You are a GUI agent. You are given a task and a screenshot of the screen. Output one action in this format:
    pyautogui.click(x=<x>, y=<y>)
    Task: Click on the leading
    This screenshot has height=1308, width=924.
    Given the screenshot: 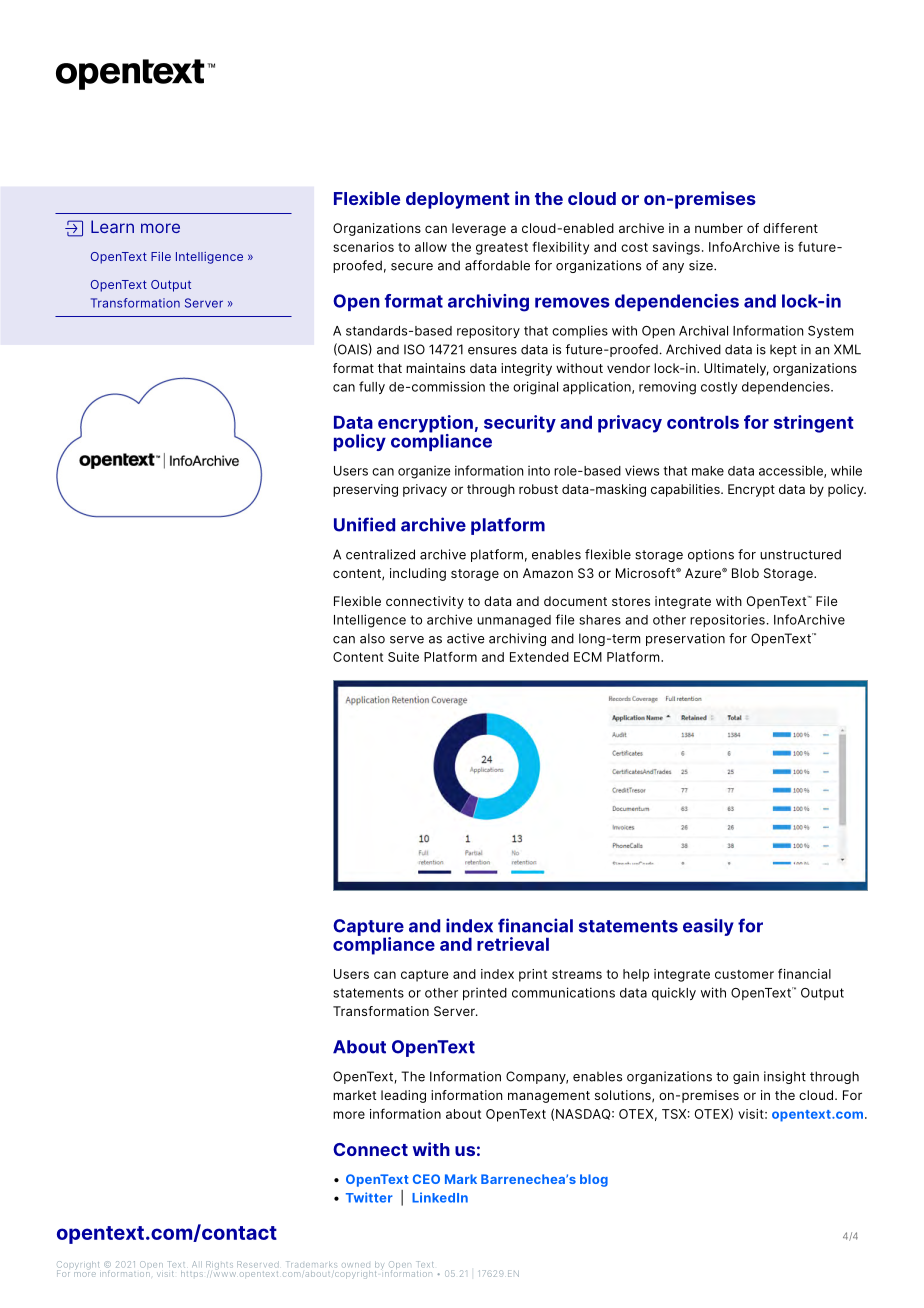 What is the action you would take?
    pyautogui.click(x=403, y=1096)
